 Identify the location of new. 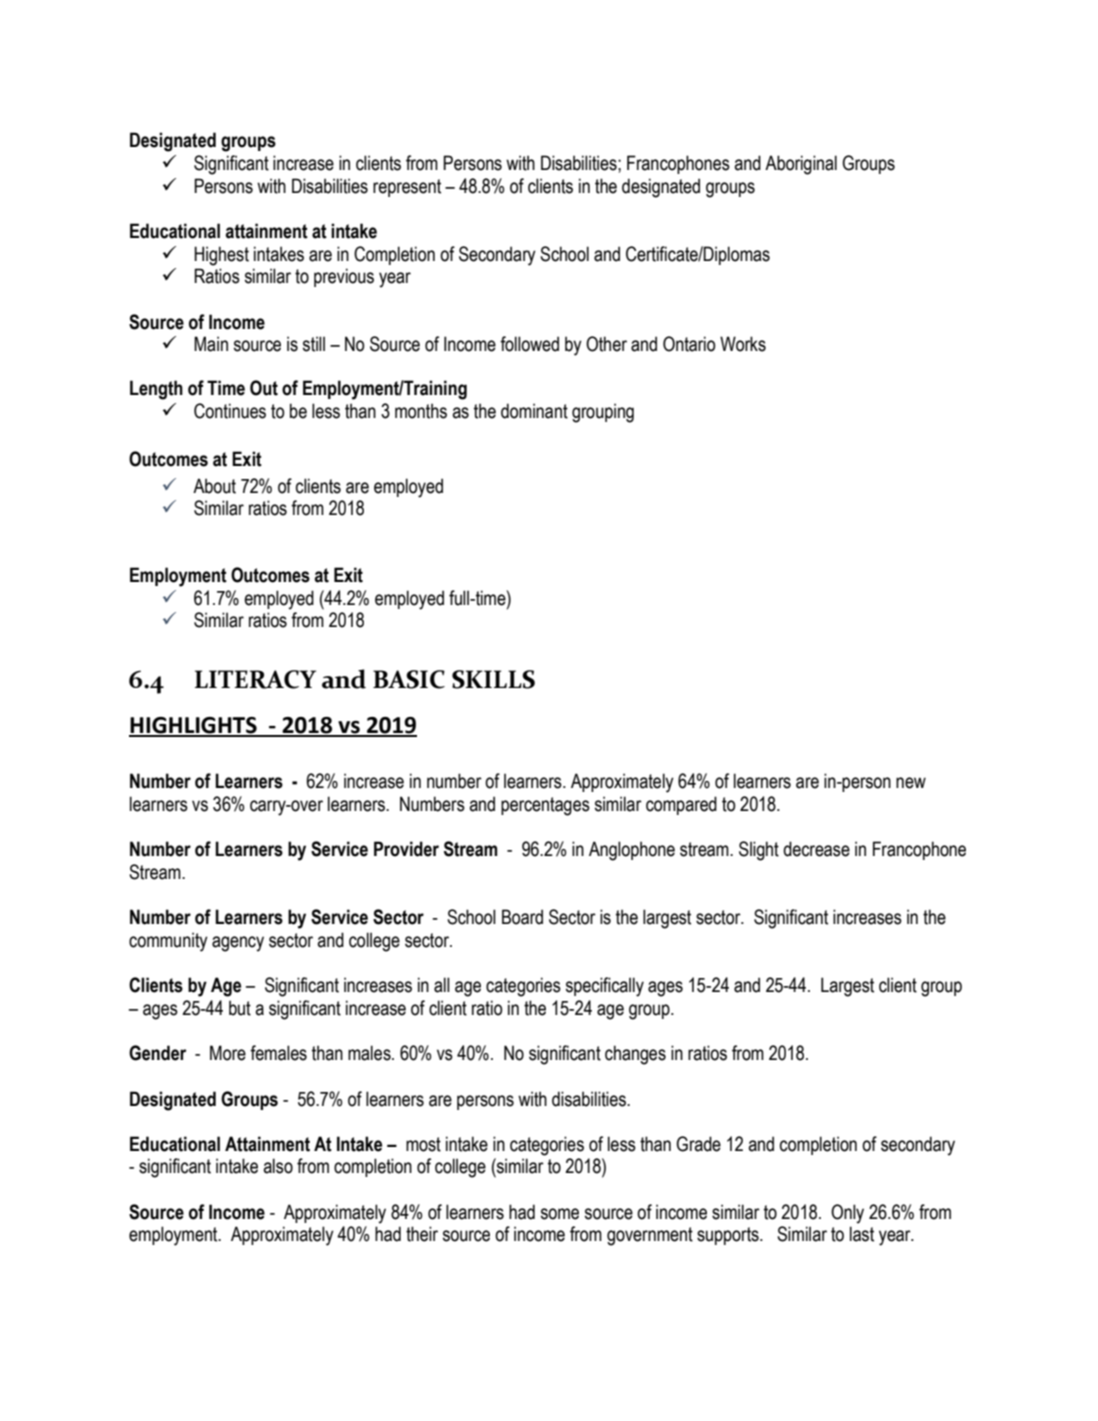
(911, 783).
